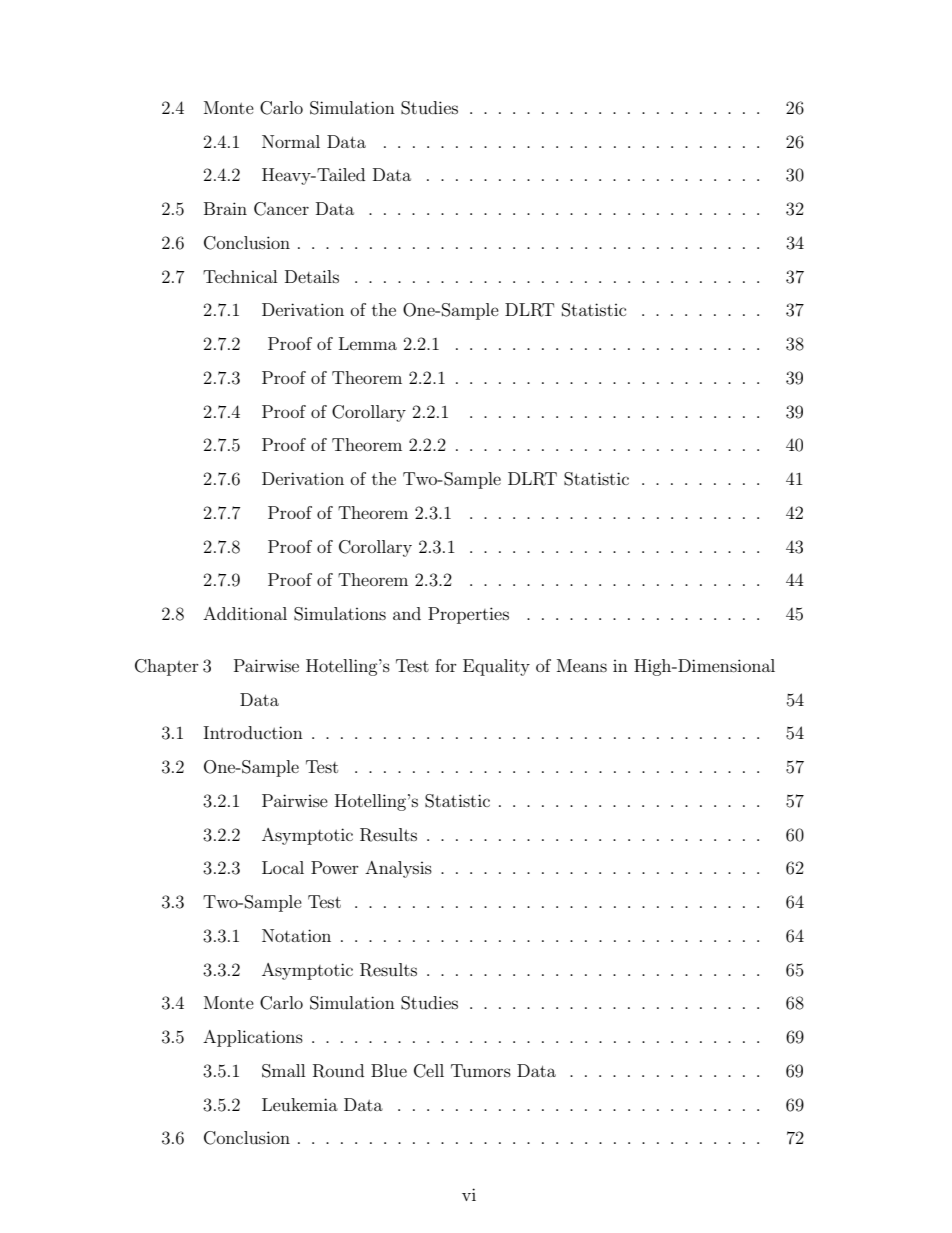 Image resolution: width=952 pixels, height=1233 pixels. What do you see at coordinates (291, 141) in the screenshot?
I see `Normal` at bounding box center [291, 141].
